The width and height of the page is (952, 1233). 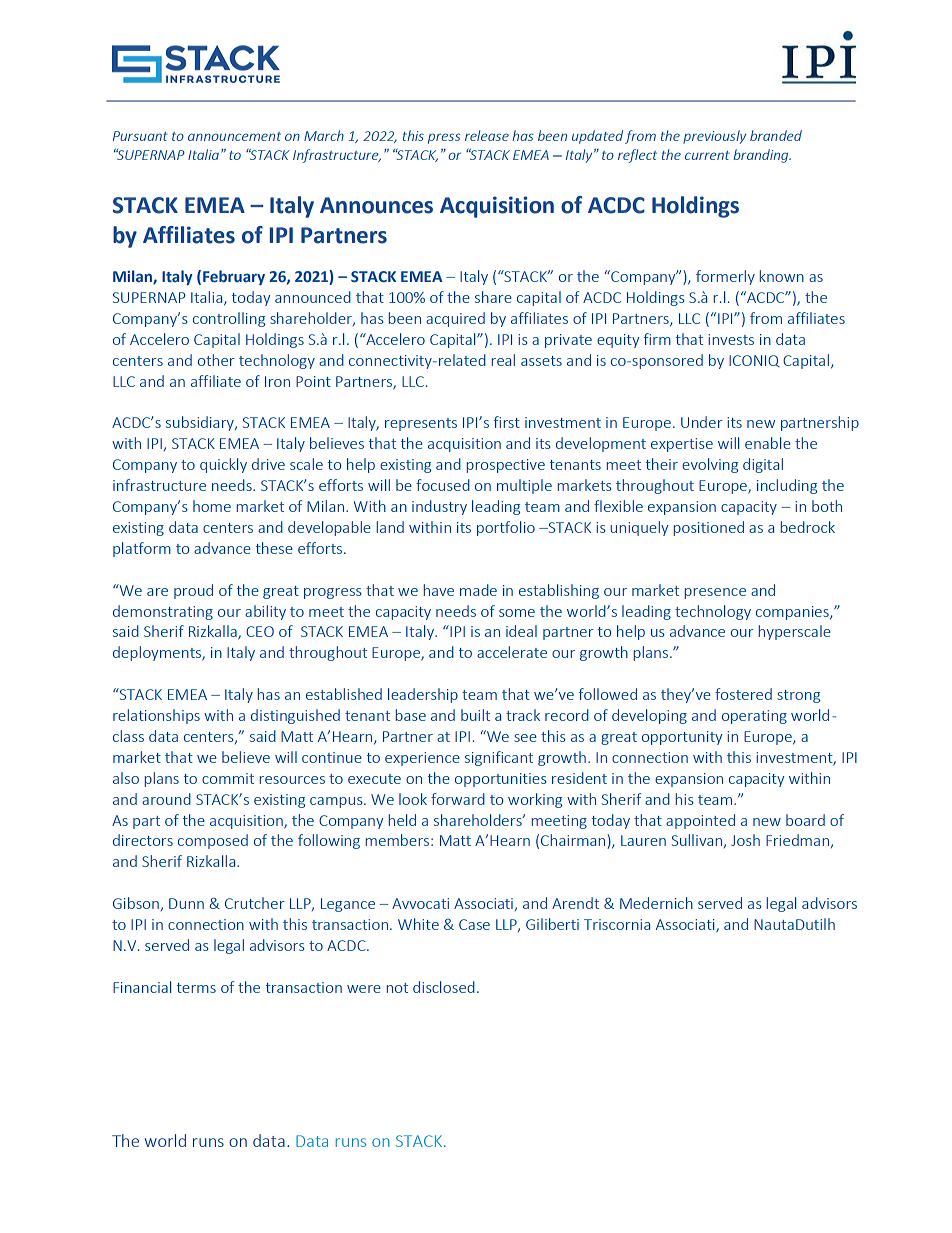 What do you see at coordinates (193, 591) in the page?
I see `proud` at bounding box center [193, 591].
